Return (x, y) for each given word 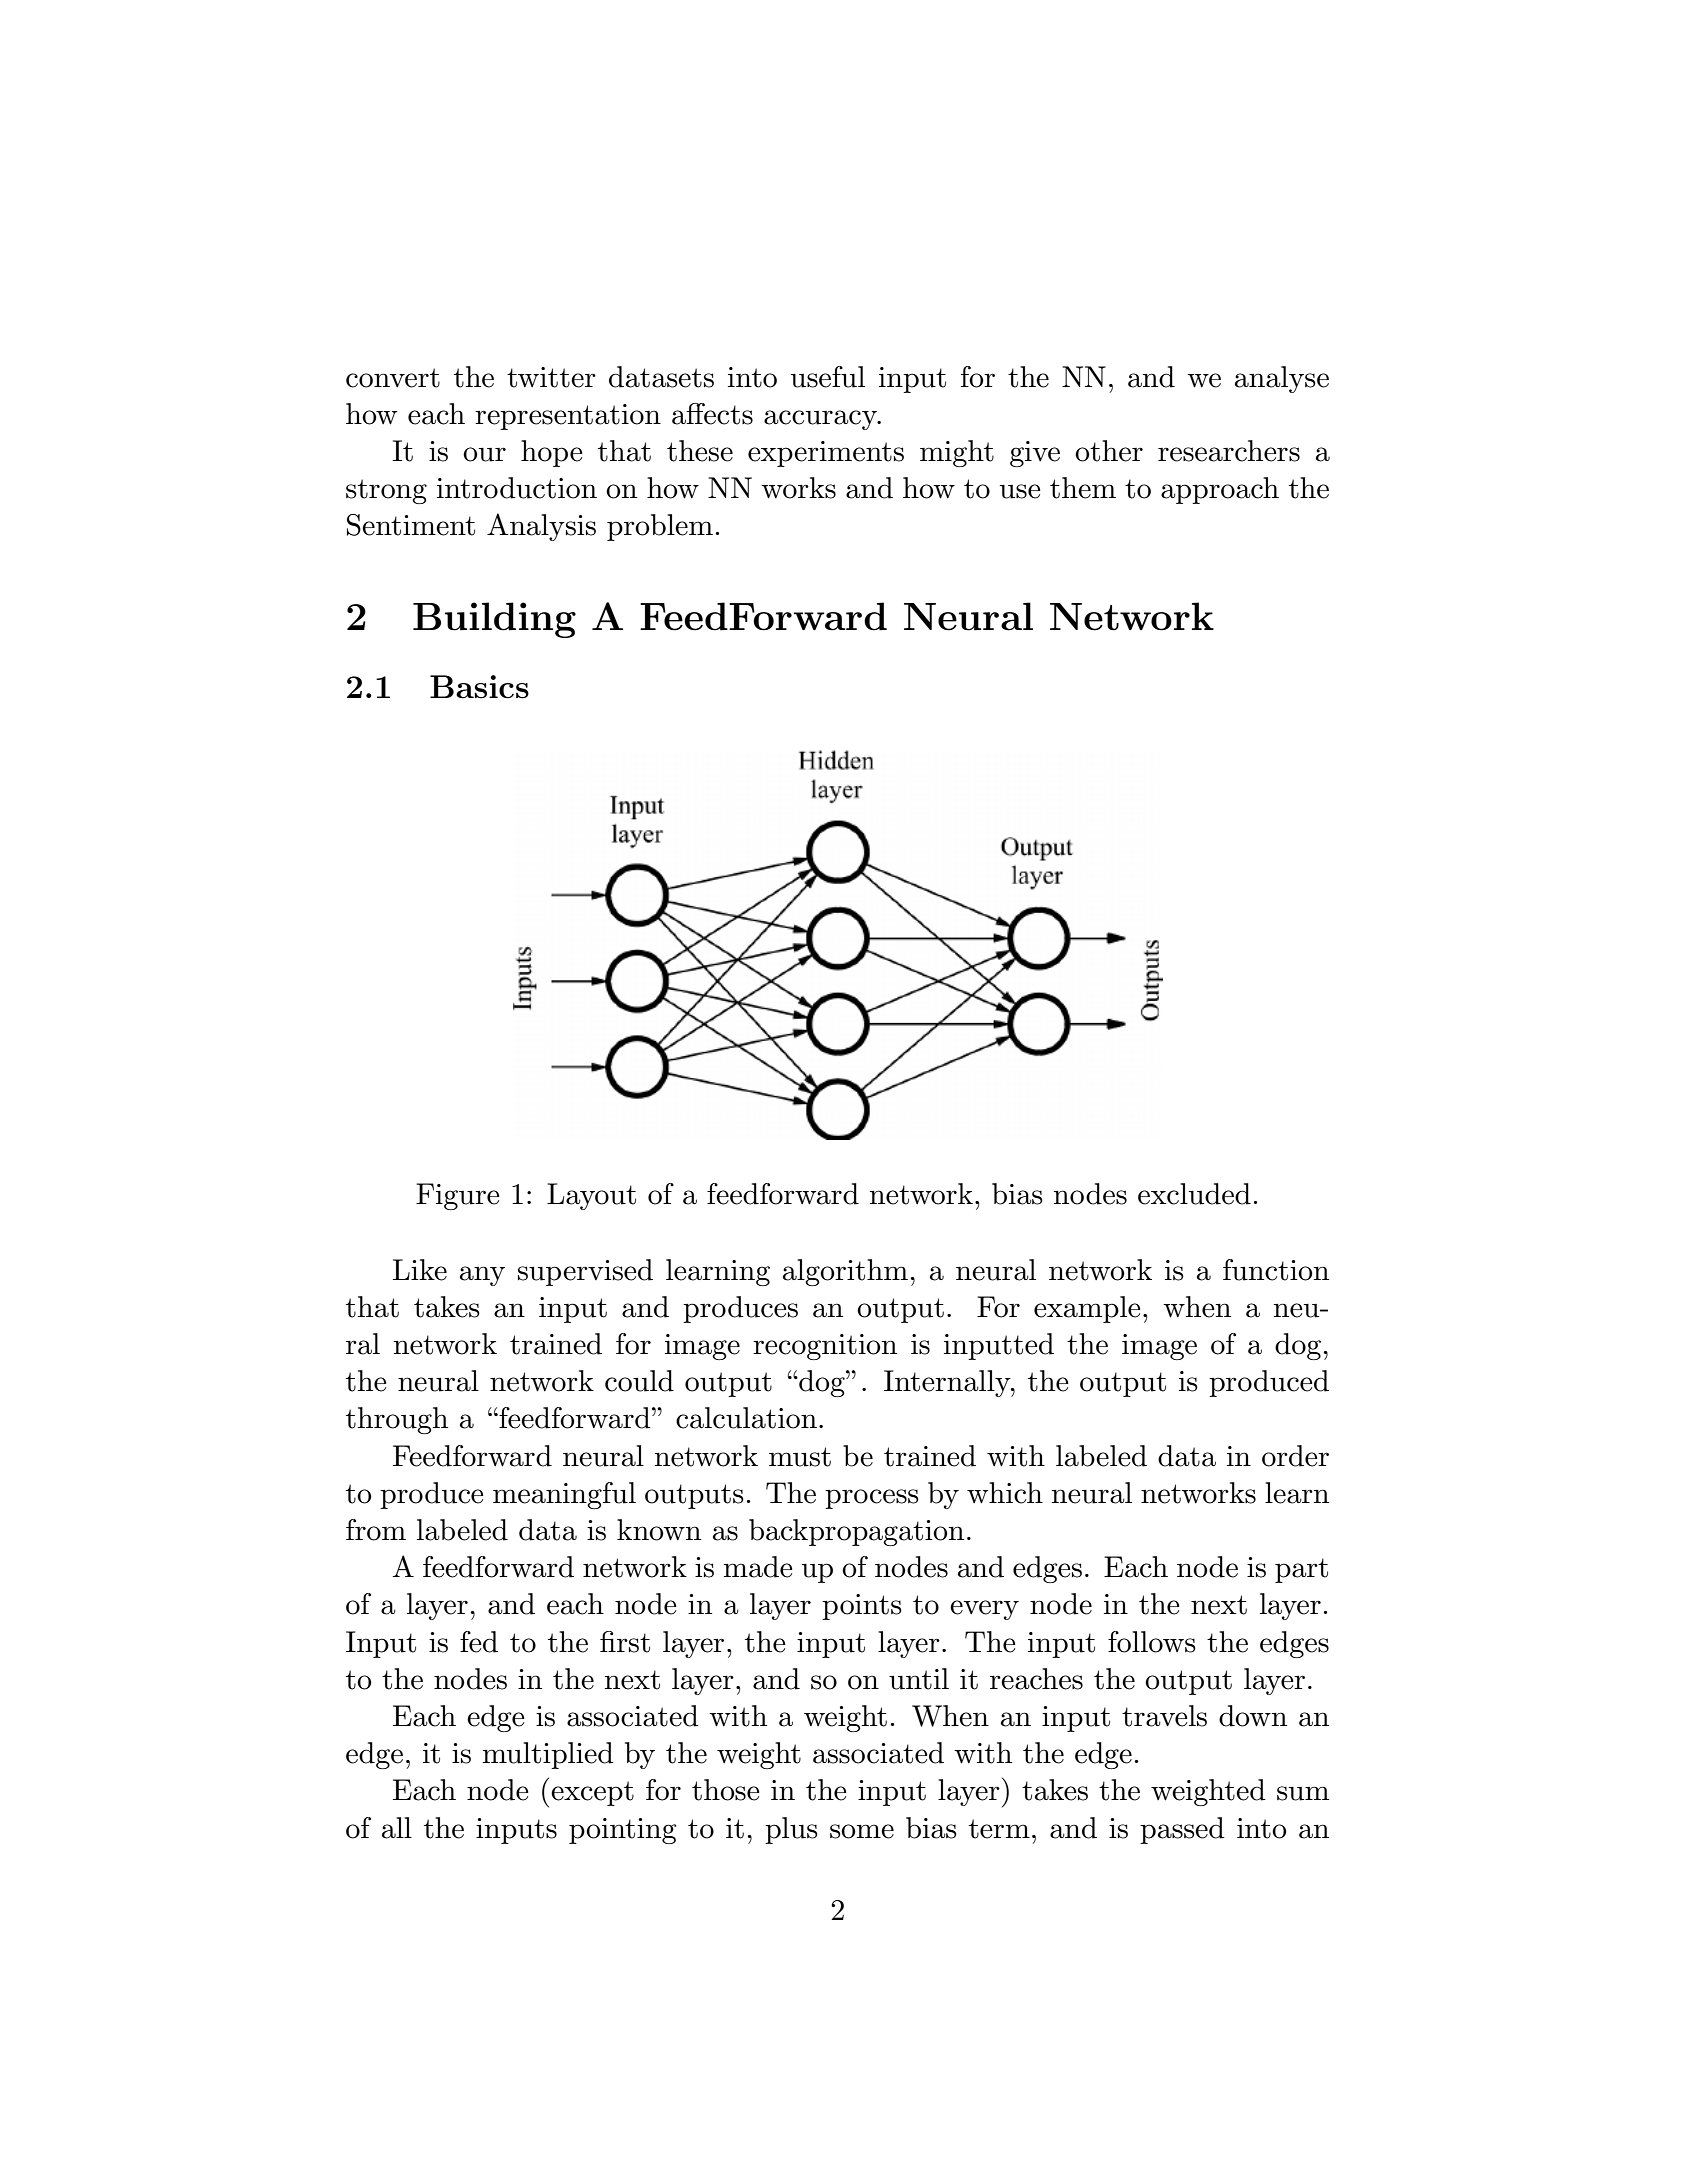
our (484, 454)
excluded (1194, 1194)
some (862, 1831)
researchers (1229, 451)
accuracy (821, 420)
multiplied (548, 1755)
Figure (458, 1196)
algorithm (845, 1272)
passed (1182, 1830)
